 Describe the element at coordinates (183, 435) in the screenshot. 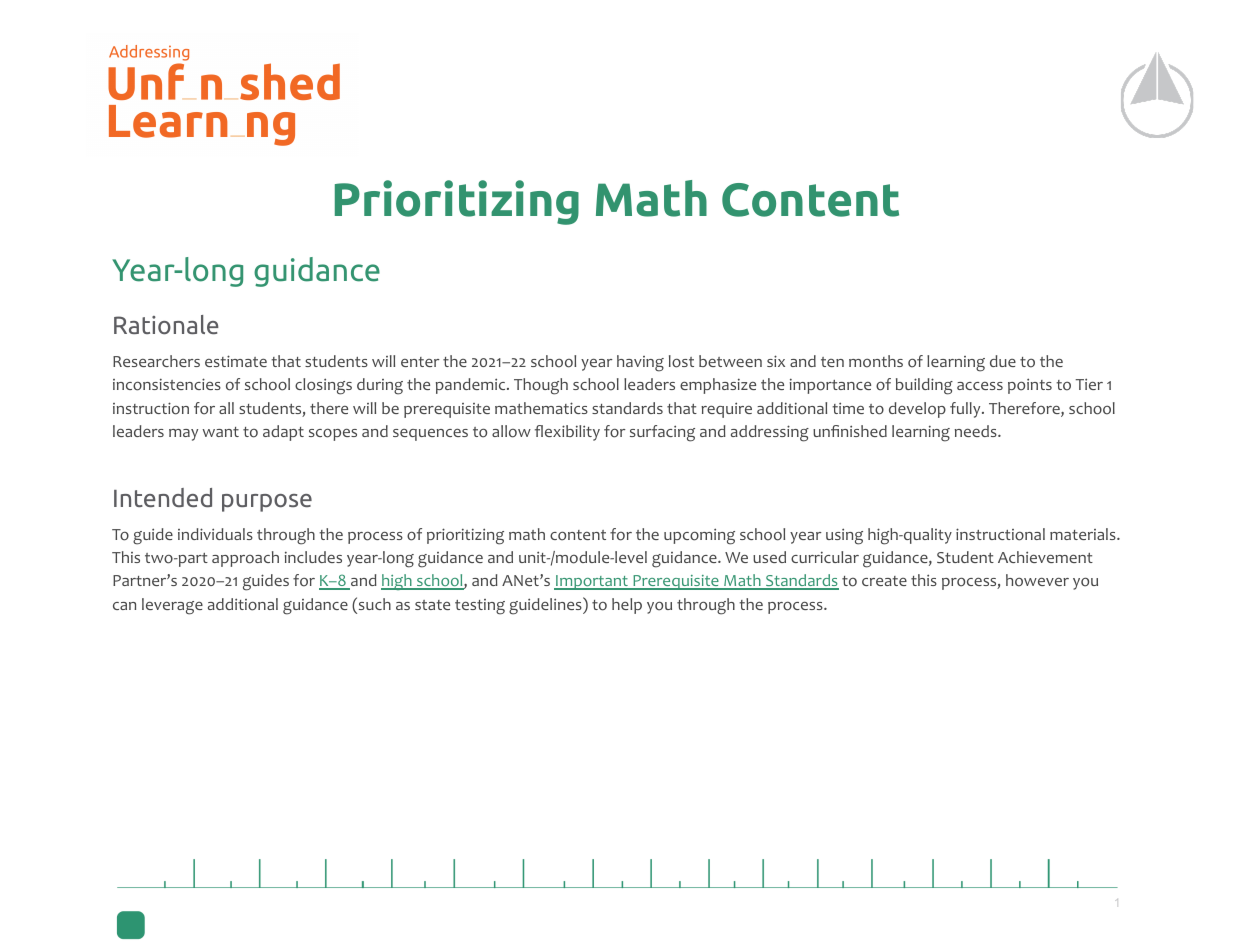

I see `may` at that location.
